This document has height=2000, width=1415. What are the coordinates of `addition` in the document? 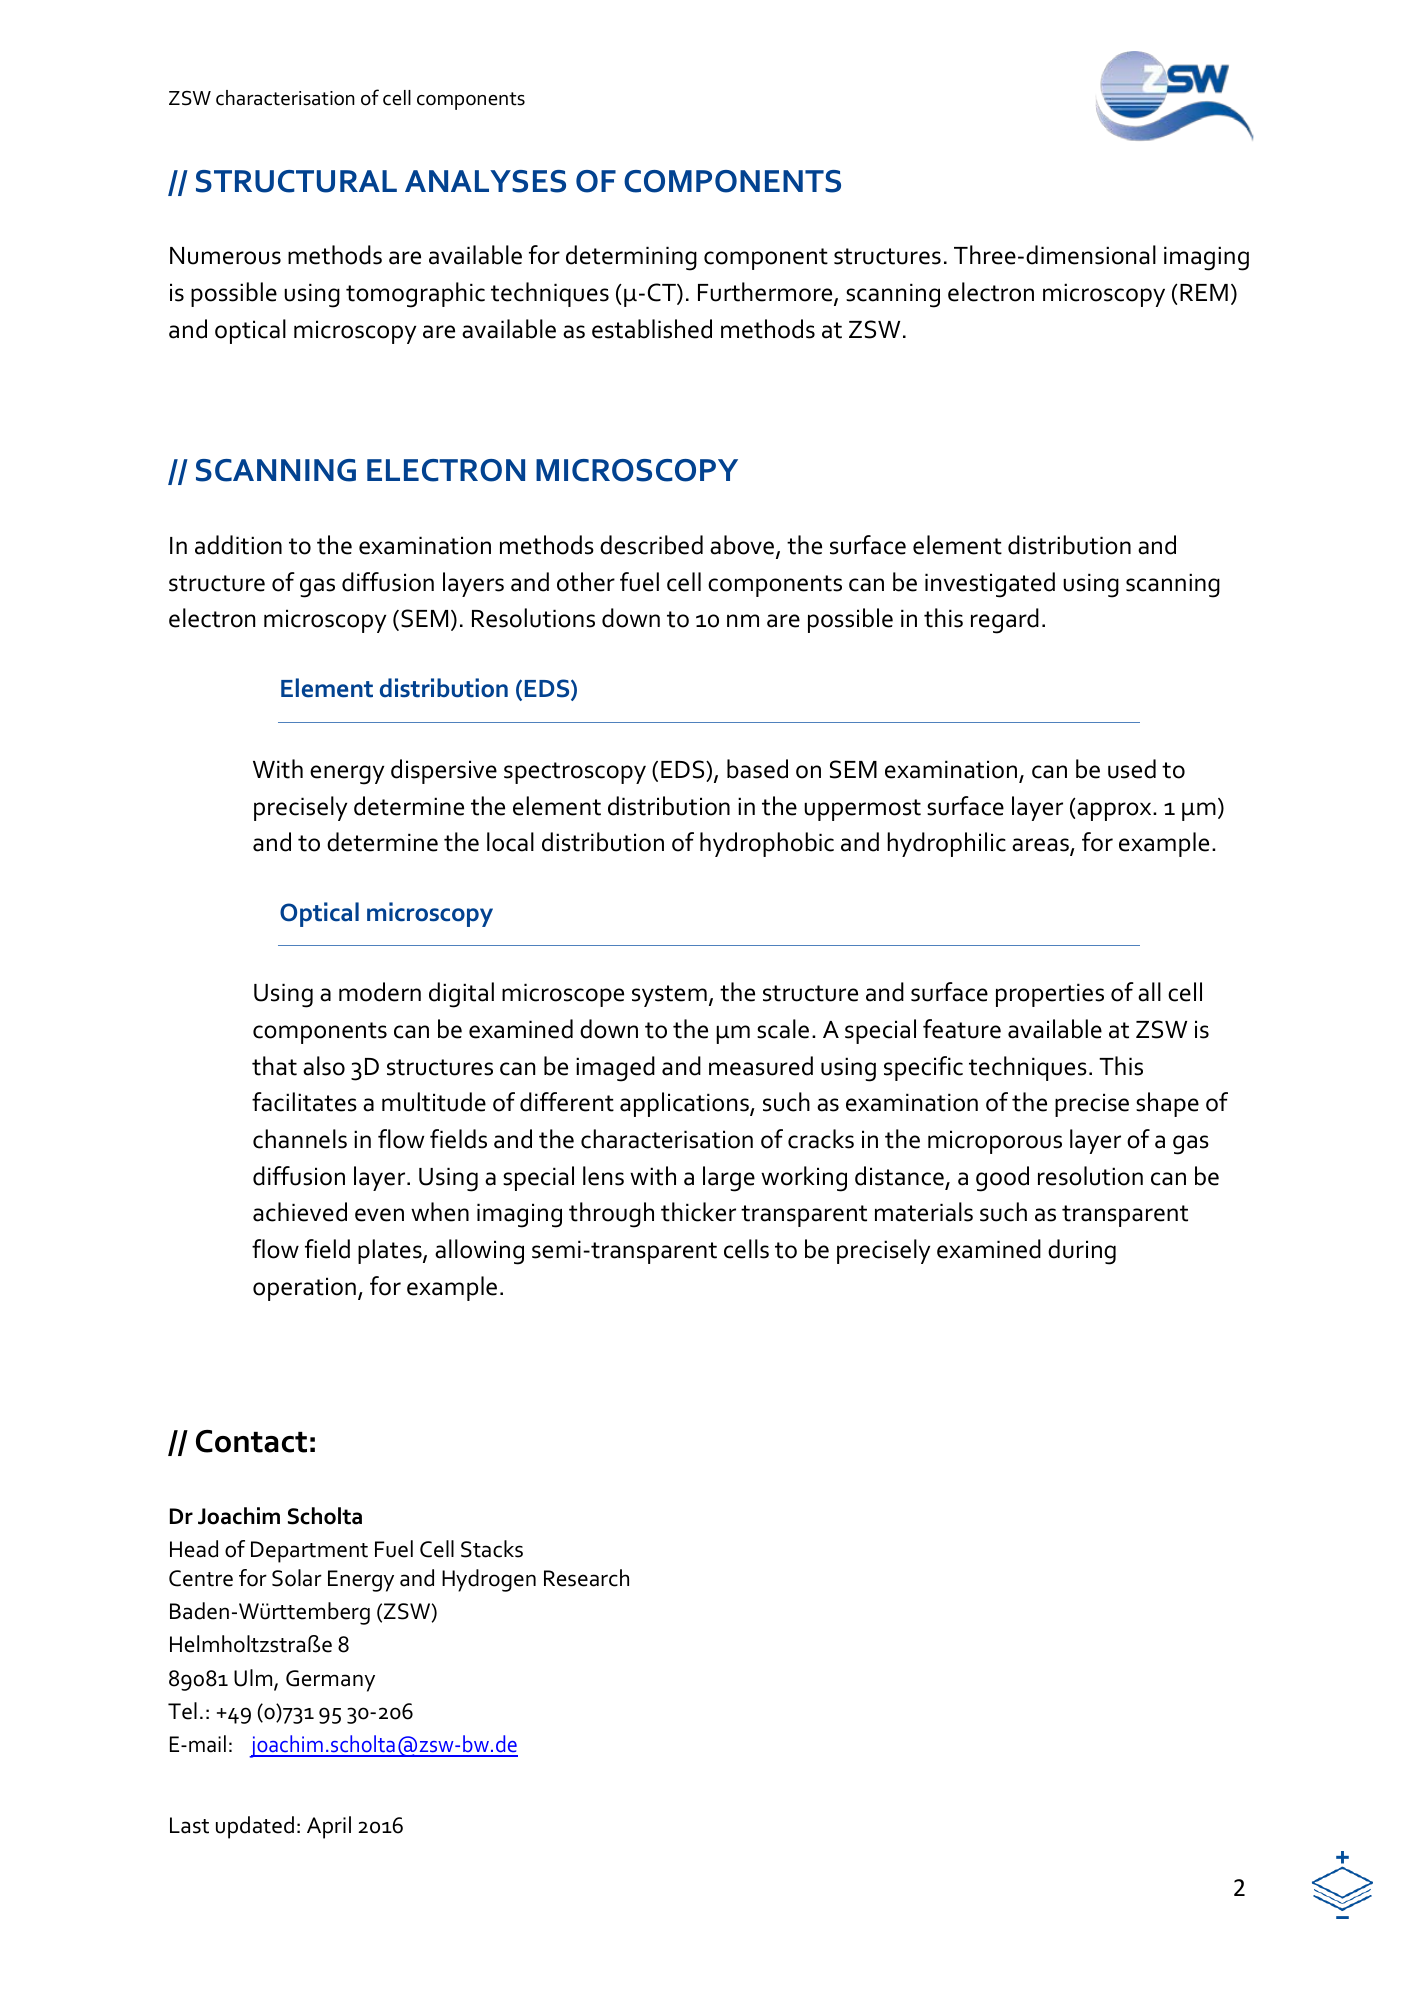 It's located at (238, 545).
